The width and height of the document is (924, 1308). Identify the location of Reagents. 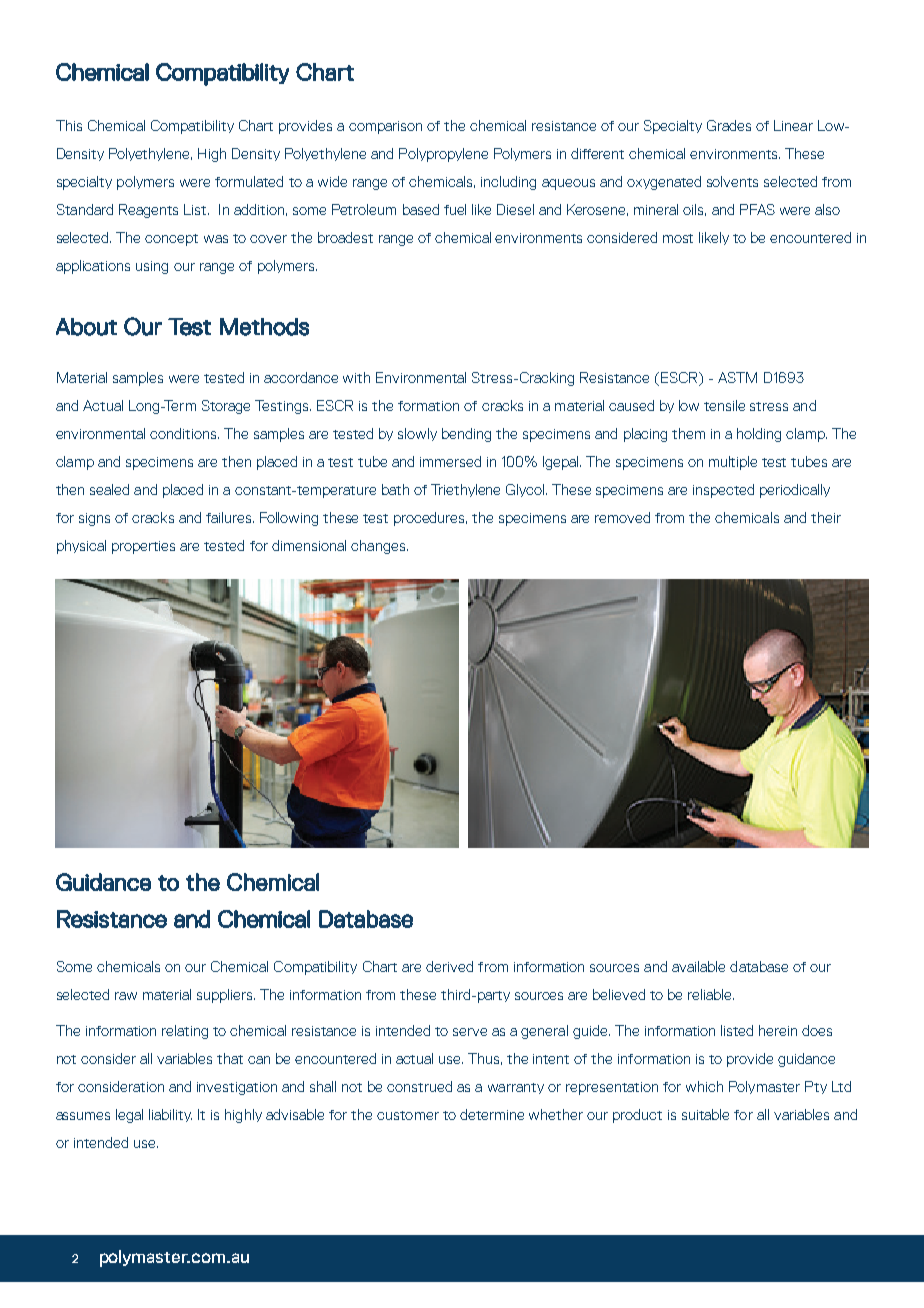
(148, 211).
